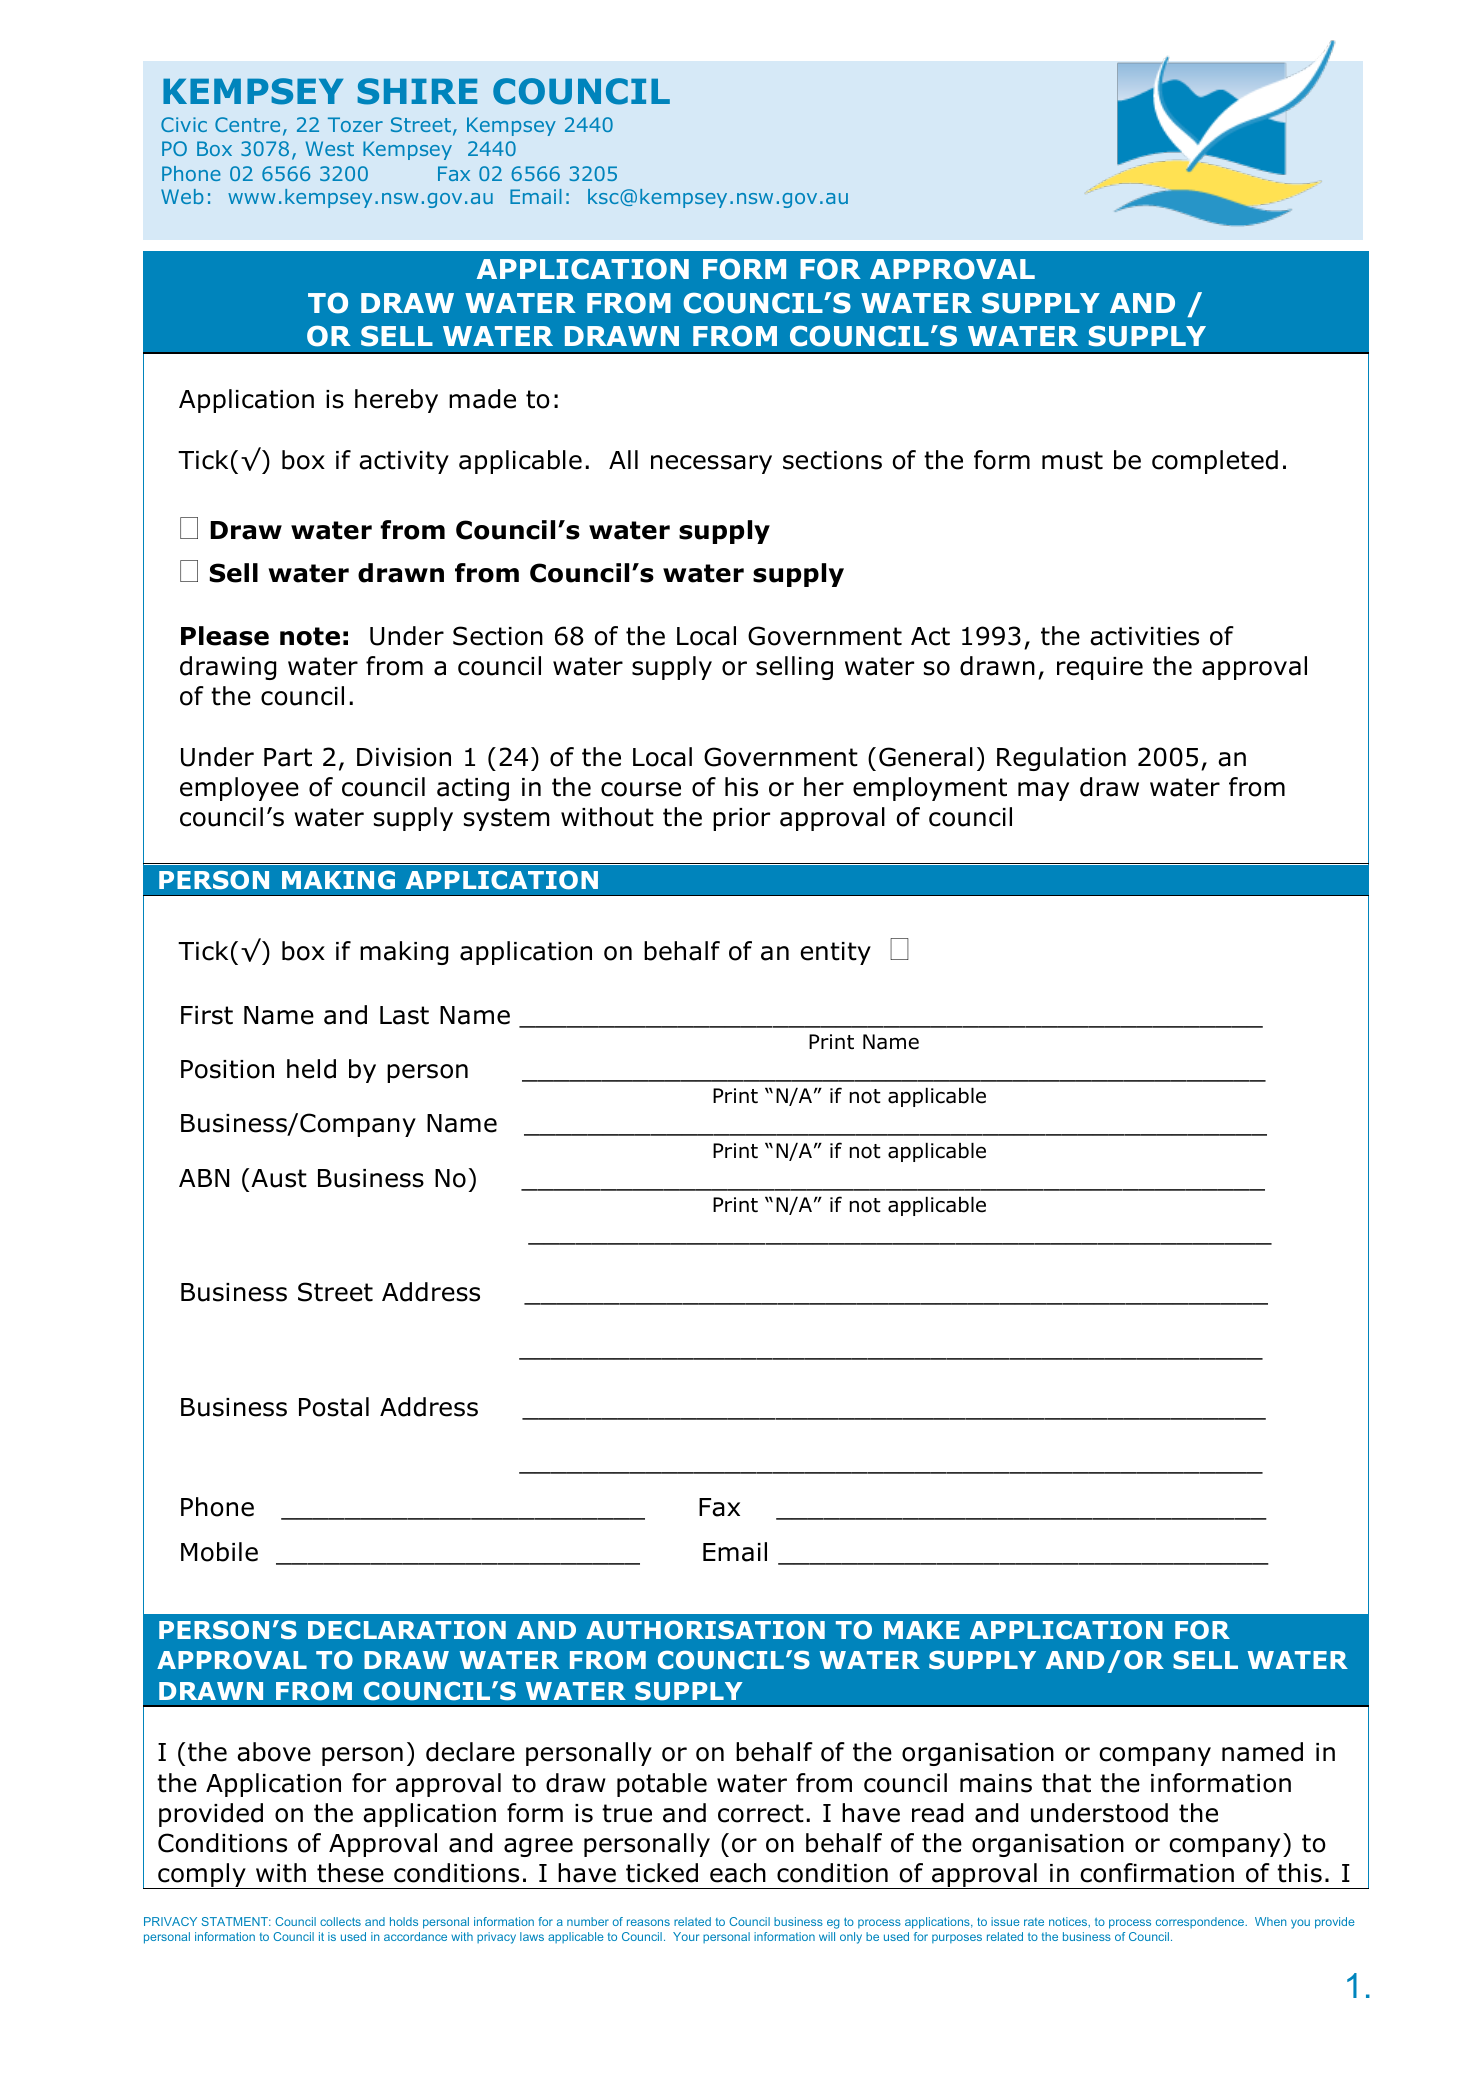 The width and height of the screenshot is (1480, 2093). Describe the element at coordinates (350, 1873) in the screenshot. I see `these` at that location.
